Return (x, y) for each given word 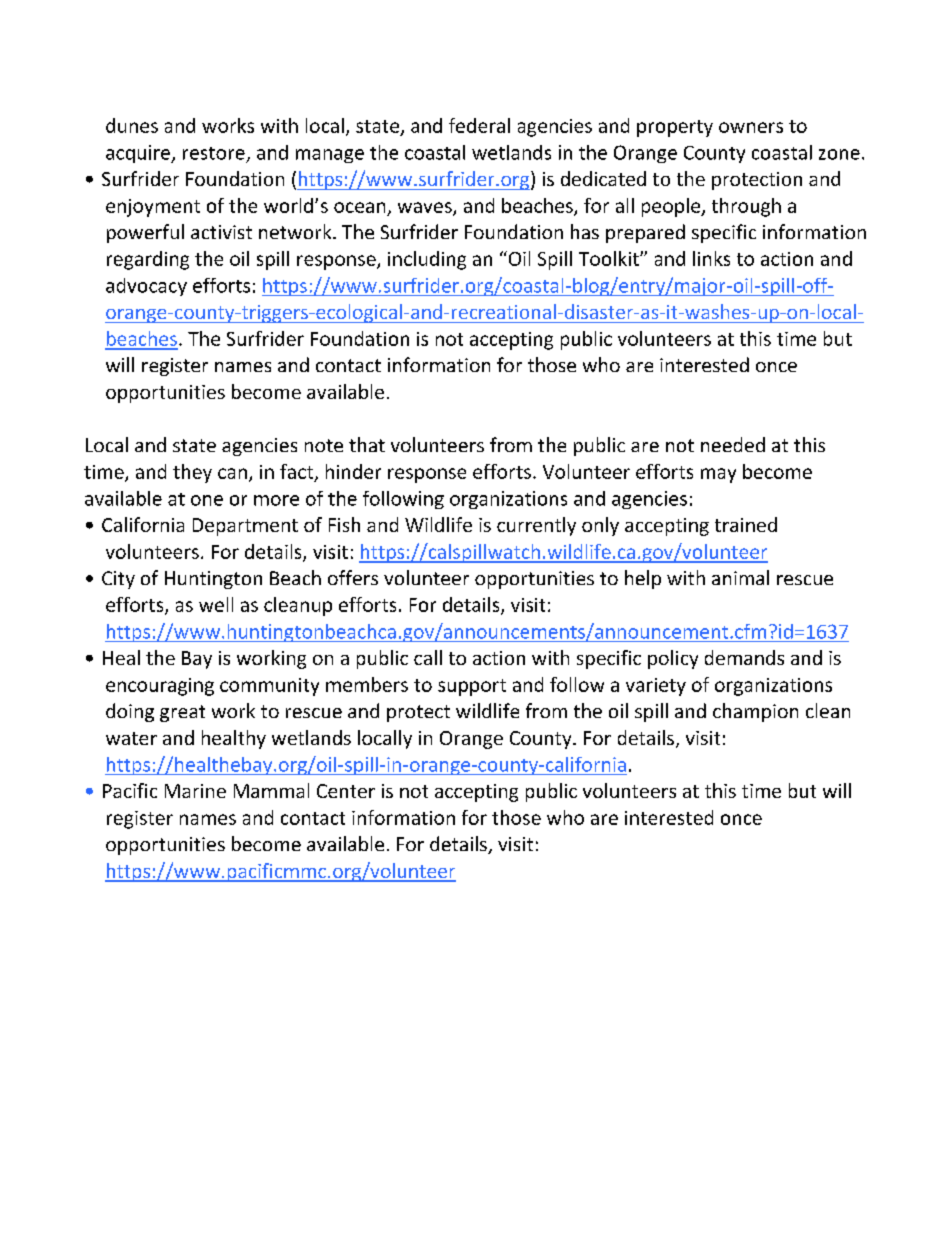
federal (479, 125)
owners (751, 127)
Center (346, 791)
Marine (195, 791)
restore (214, 153)
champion (755, 712)
